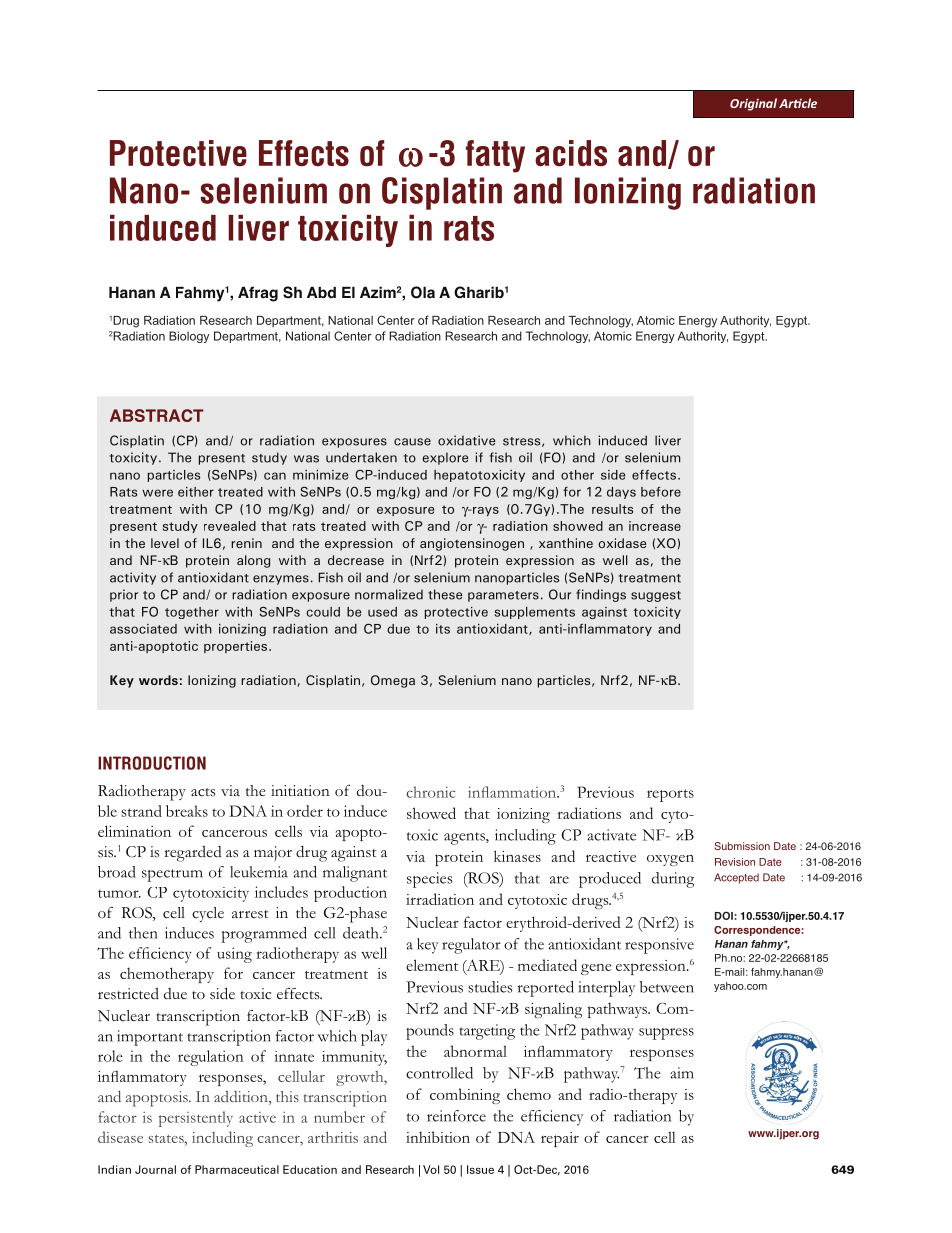 The height and width of the image is (1233, 952). I want to click on its, so click(443, 629).
